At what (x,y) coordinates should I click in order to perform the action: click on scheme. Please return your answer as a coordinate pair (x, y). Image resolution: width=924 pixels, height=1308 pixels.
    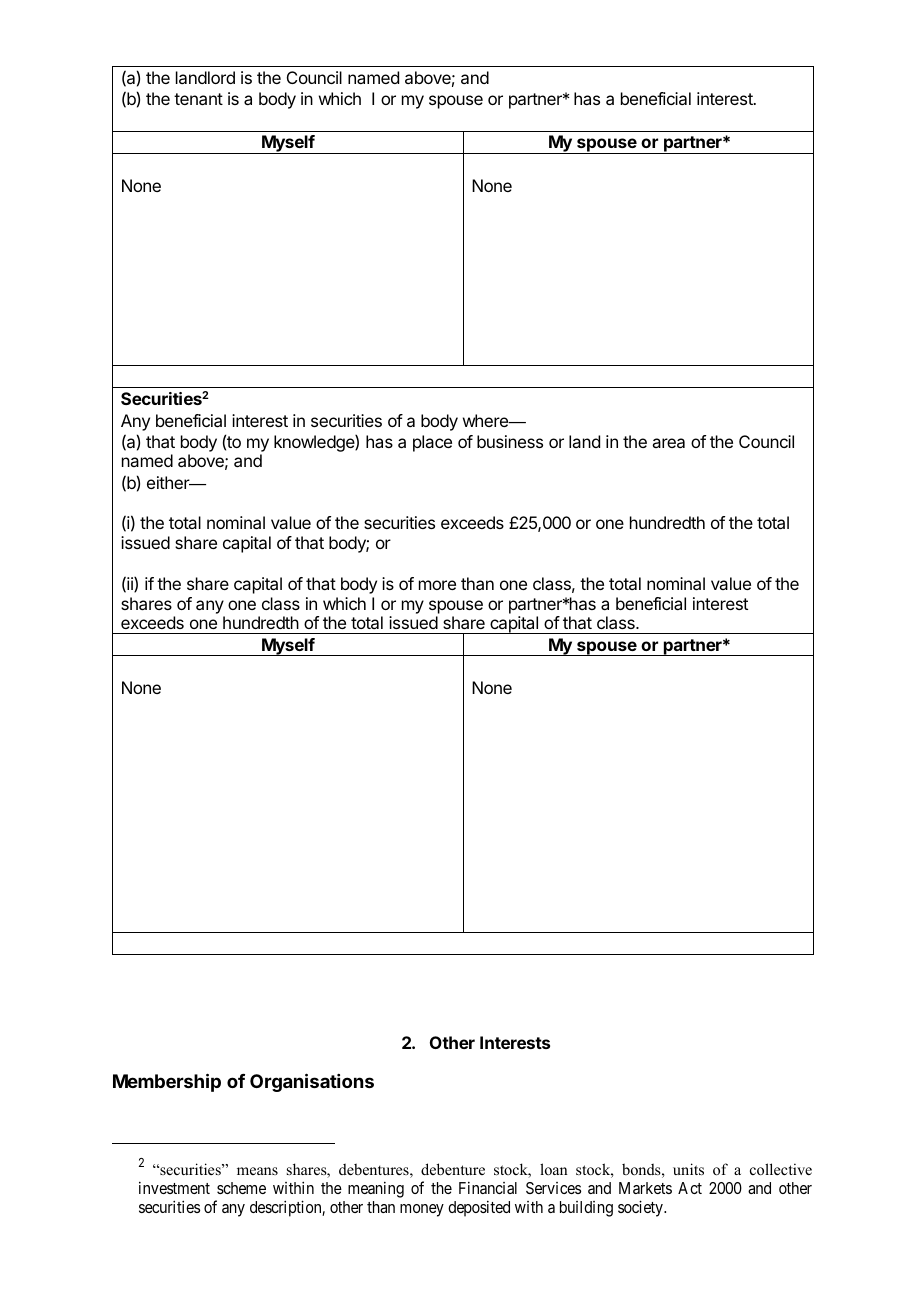
    Looking at the image, I should click on (241, 1188).
